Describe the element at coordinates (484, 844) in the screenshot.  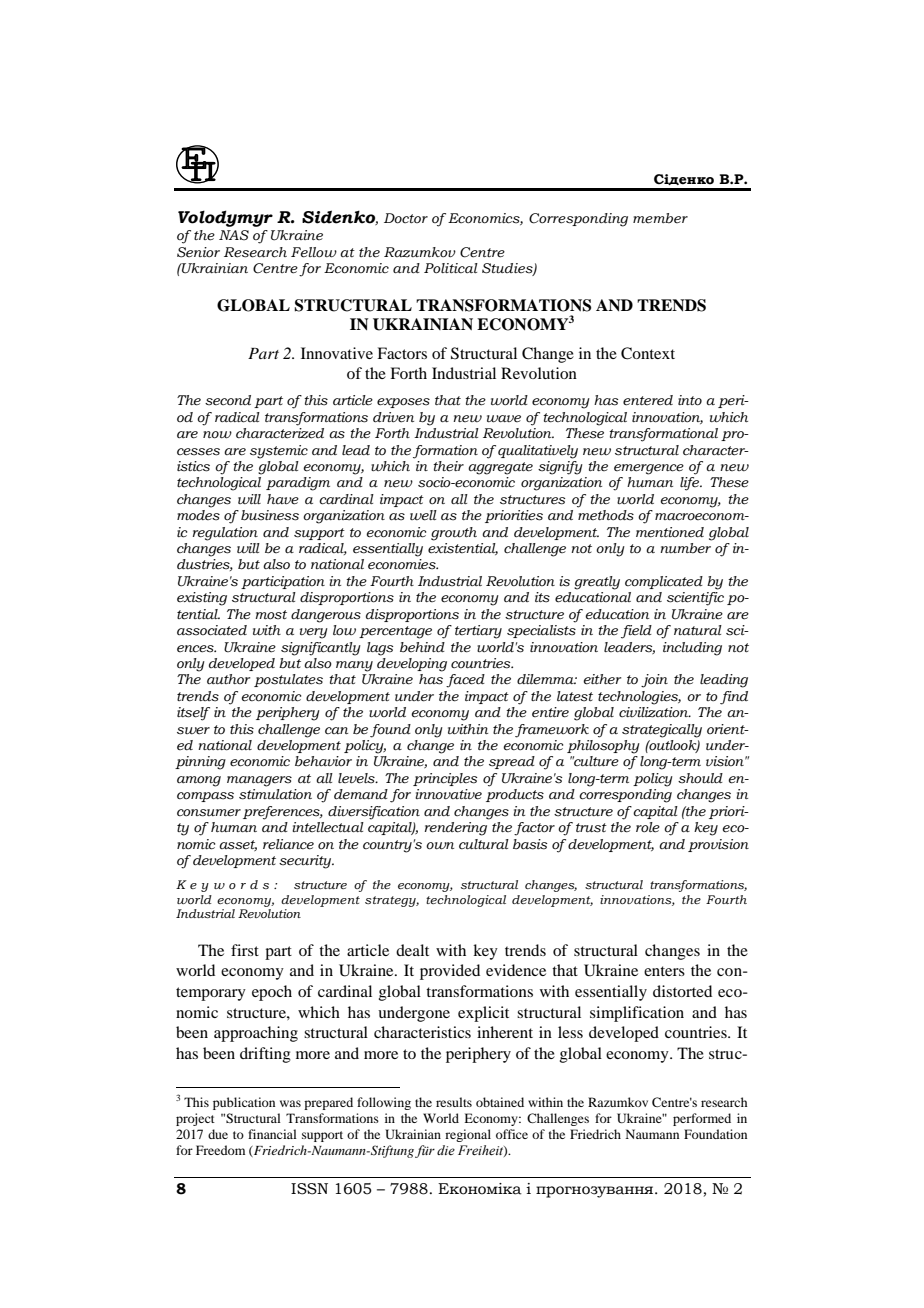
I see `cultural` at that location.
